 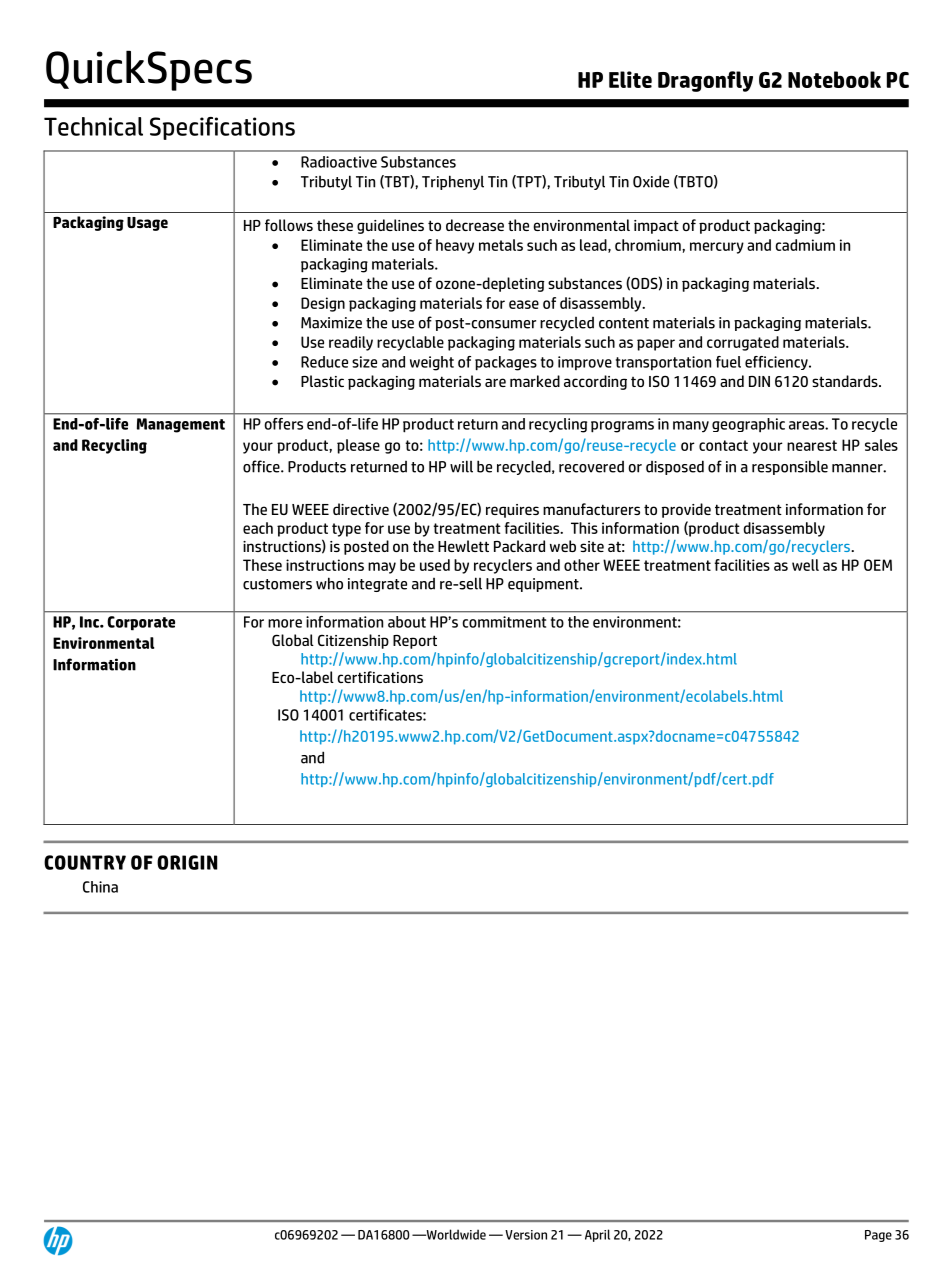 I want to click on ORIGIN, so click(x=187, y=862).
